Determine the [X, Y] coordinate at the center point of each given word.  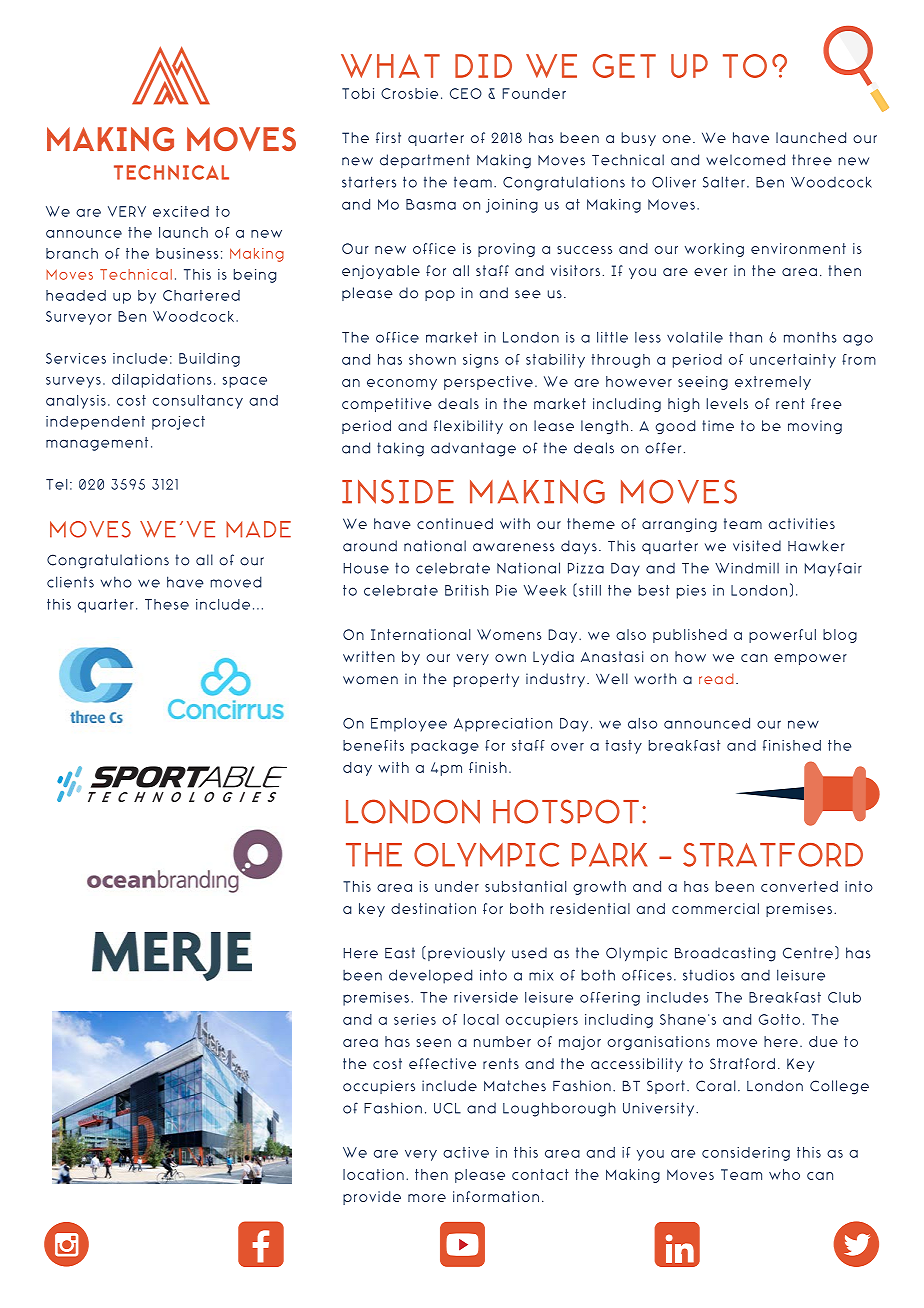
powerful [782, 636]
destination [433, 908]
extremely [773, 383]
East [400, 953]
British [467, 590]
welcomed [745, 160]
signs [481, 361]
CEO [466, 93]
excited [181, 211]
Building [209, 360]
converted [799, 886]
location [373, 1174]
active [466, 1152]
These [167, 604]
